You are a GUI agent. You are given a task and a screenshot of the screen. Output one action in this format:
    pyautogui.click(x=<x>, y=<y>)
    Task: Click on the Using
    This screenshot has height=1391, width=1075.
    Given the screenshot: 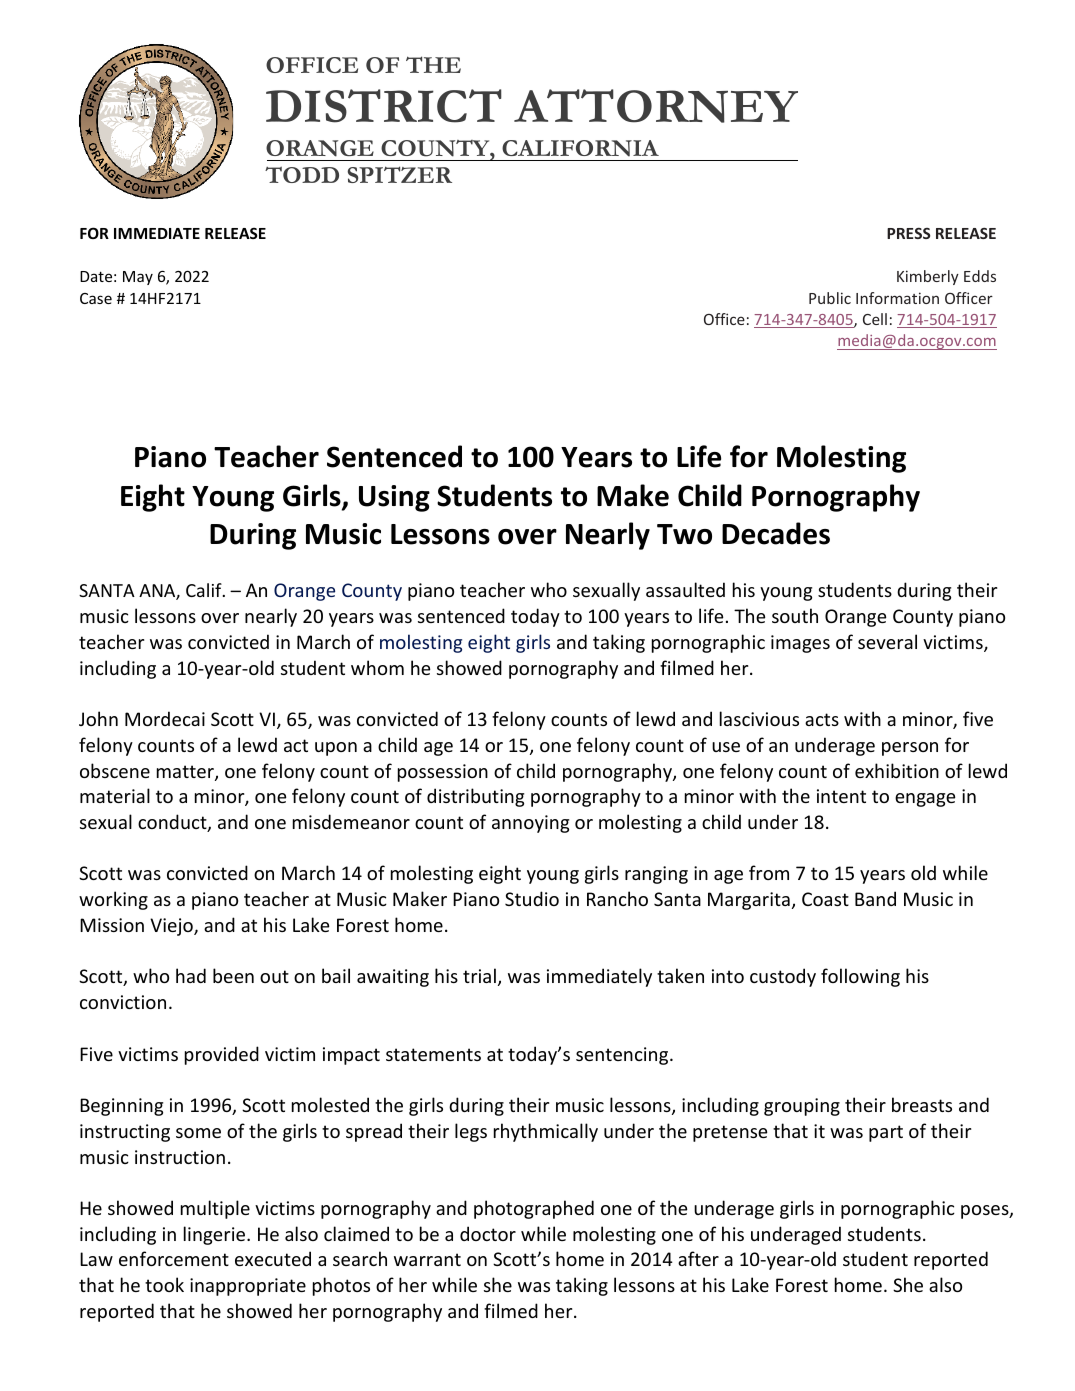 What is the action you would take?
    pyautogui.click(x=394, y=498)
